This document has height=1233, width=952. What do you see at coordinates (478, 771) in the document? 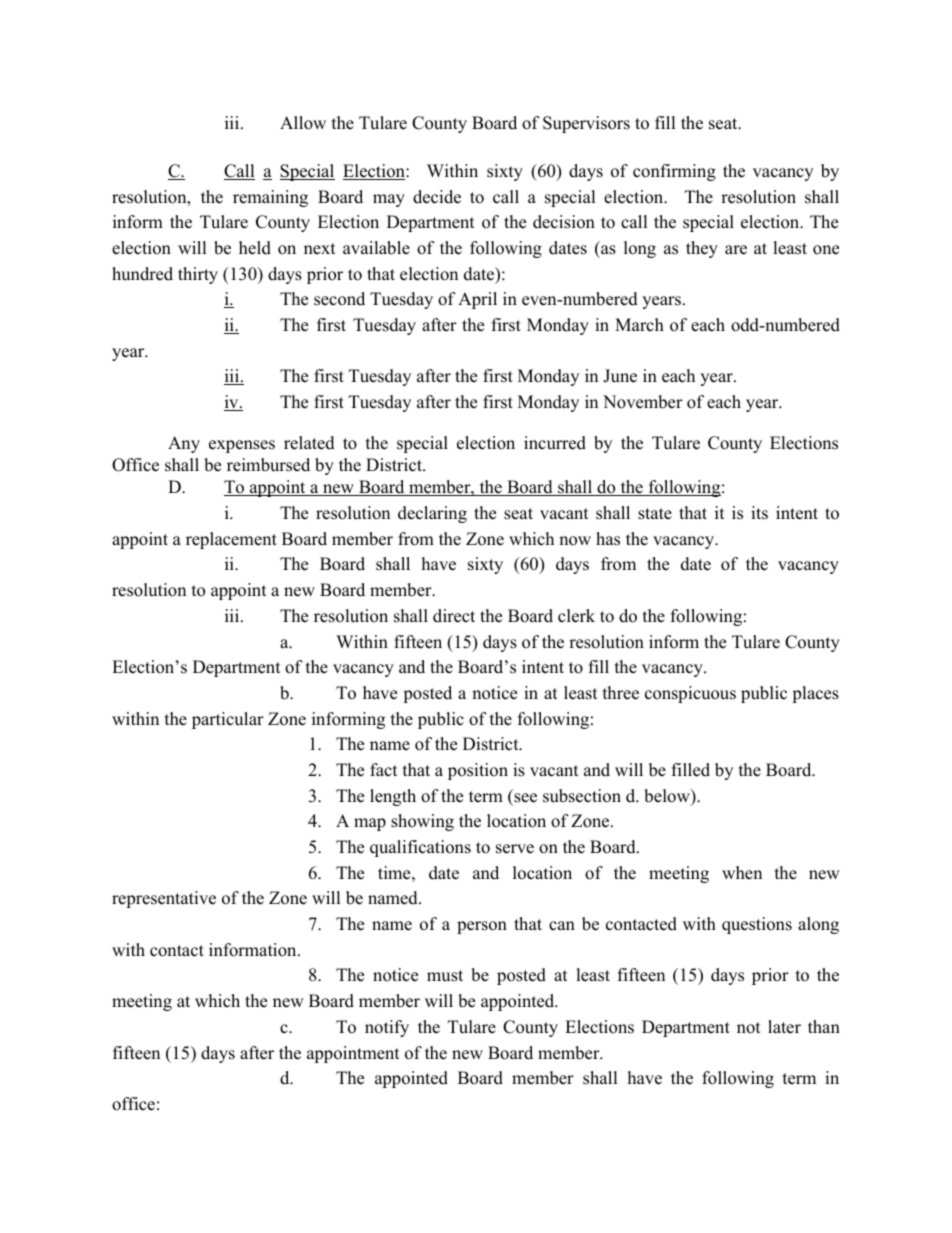
I see `position` at bounding box center [478, 771].
